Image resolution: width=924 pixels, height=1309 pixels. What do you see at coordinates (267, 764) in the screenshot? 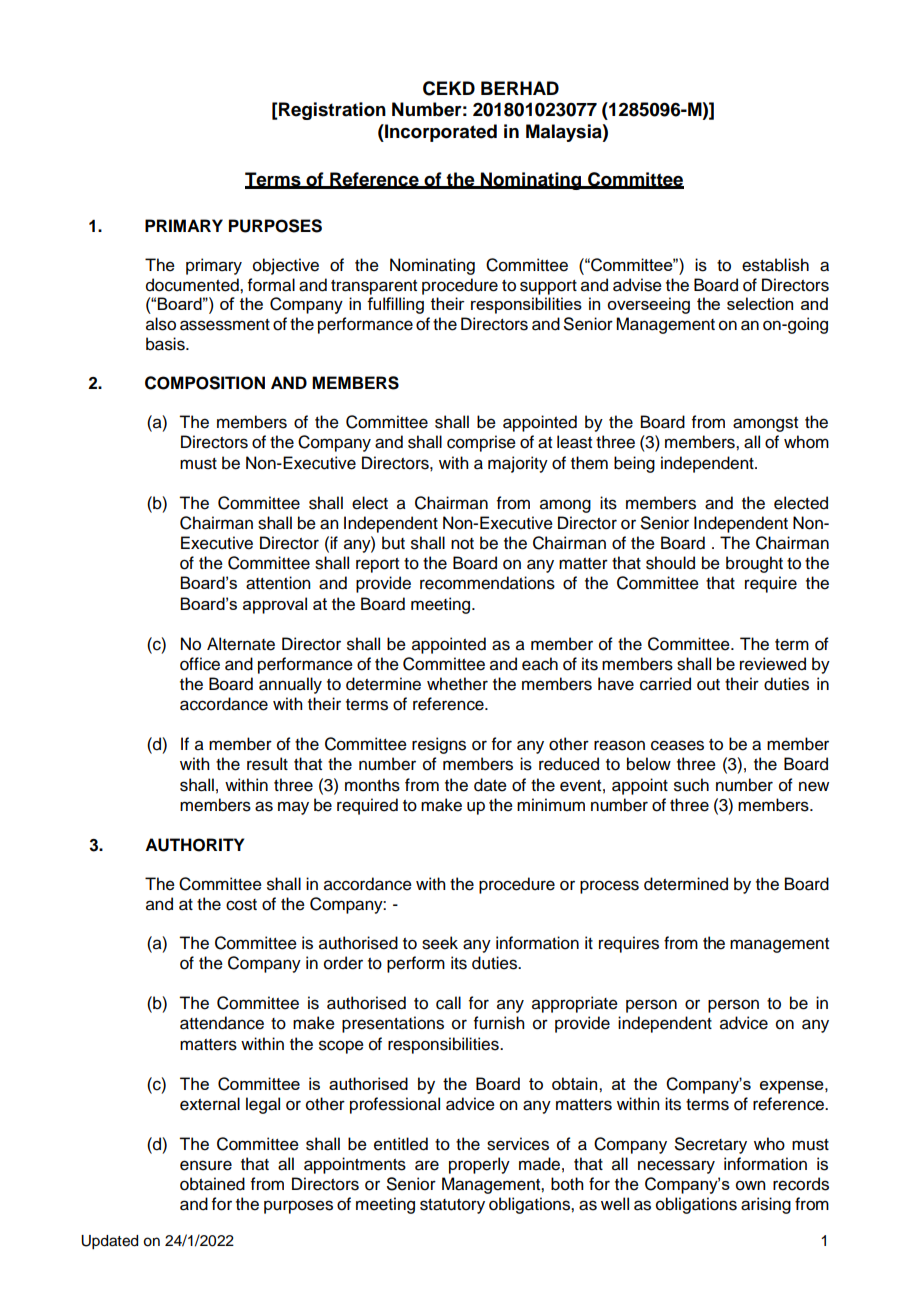
I see `result` at bounding box center [267, 764].
